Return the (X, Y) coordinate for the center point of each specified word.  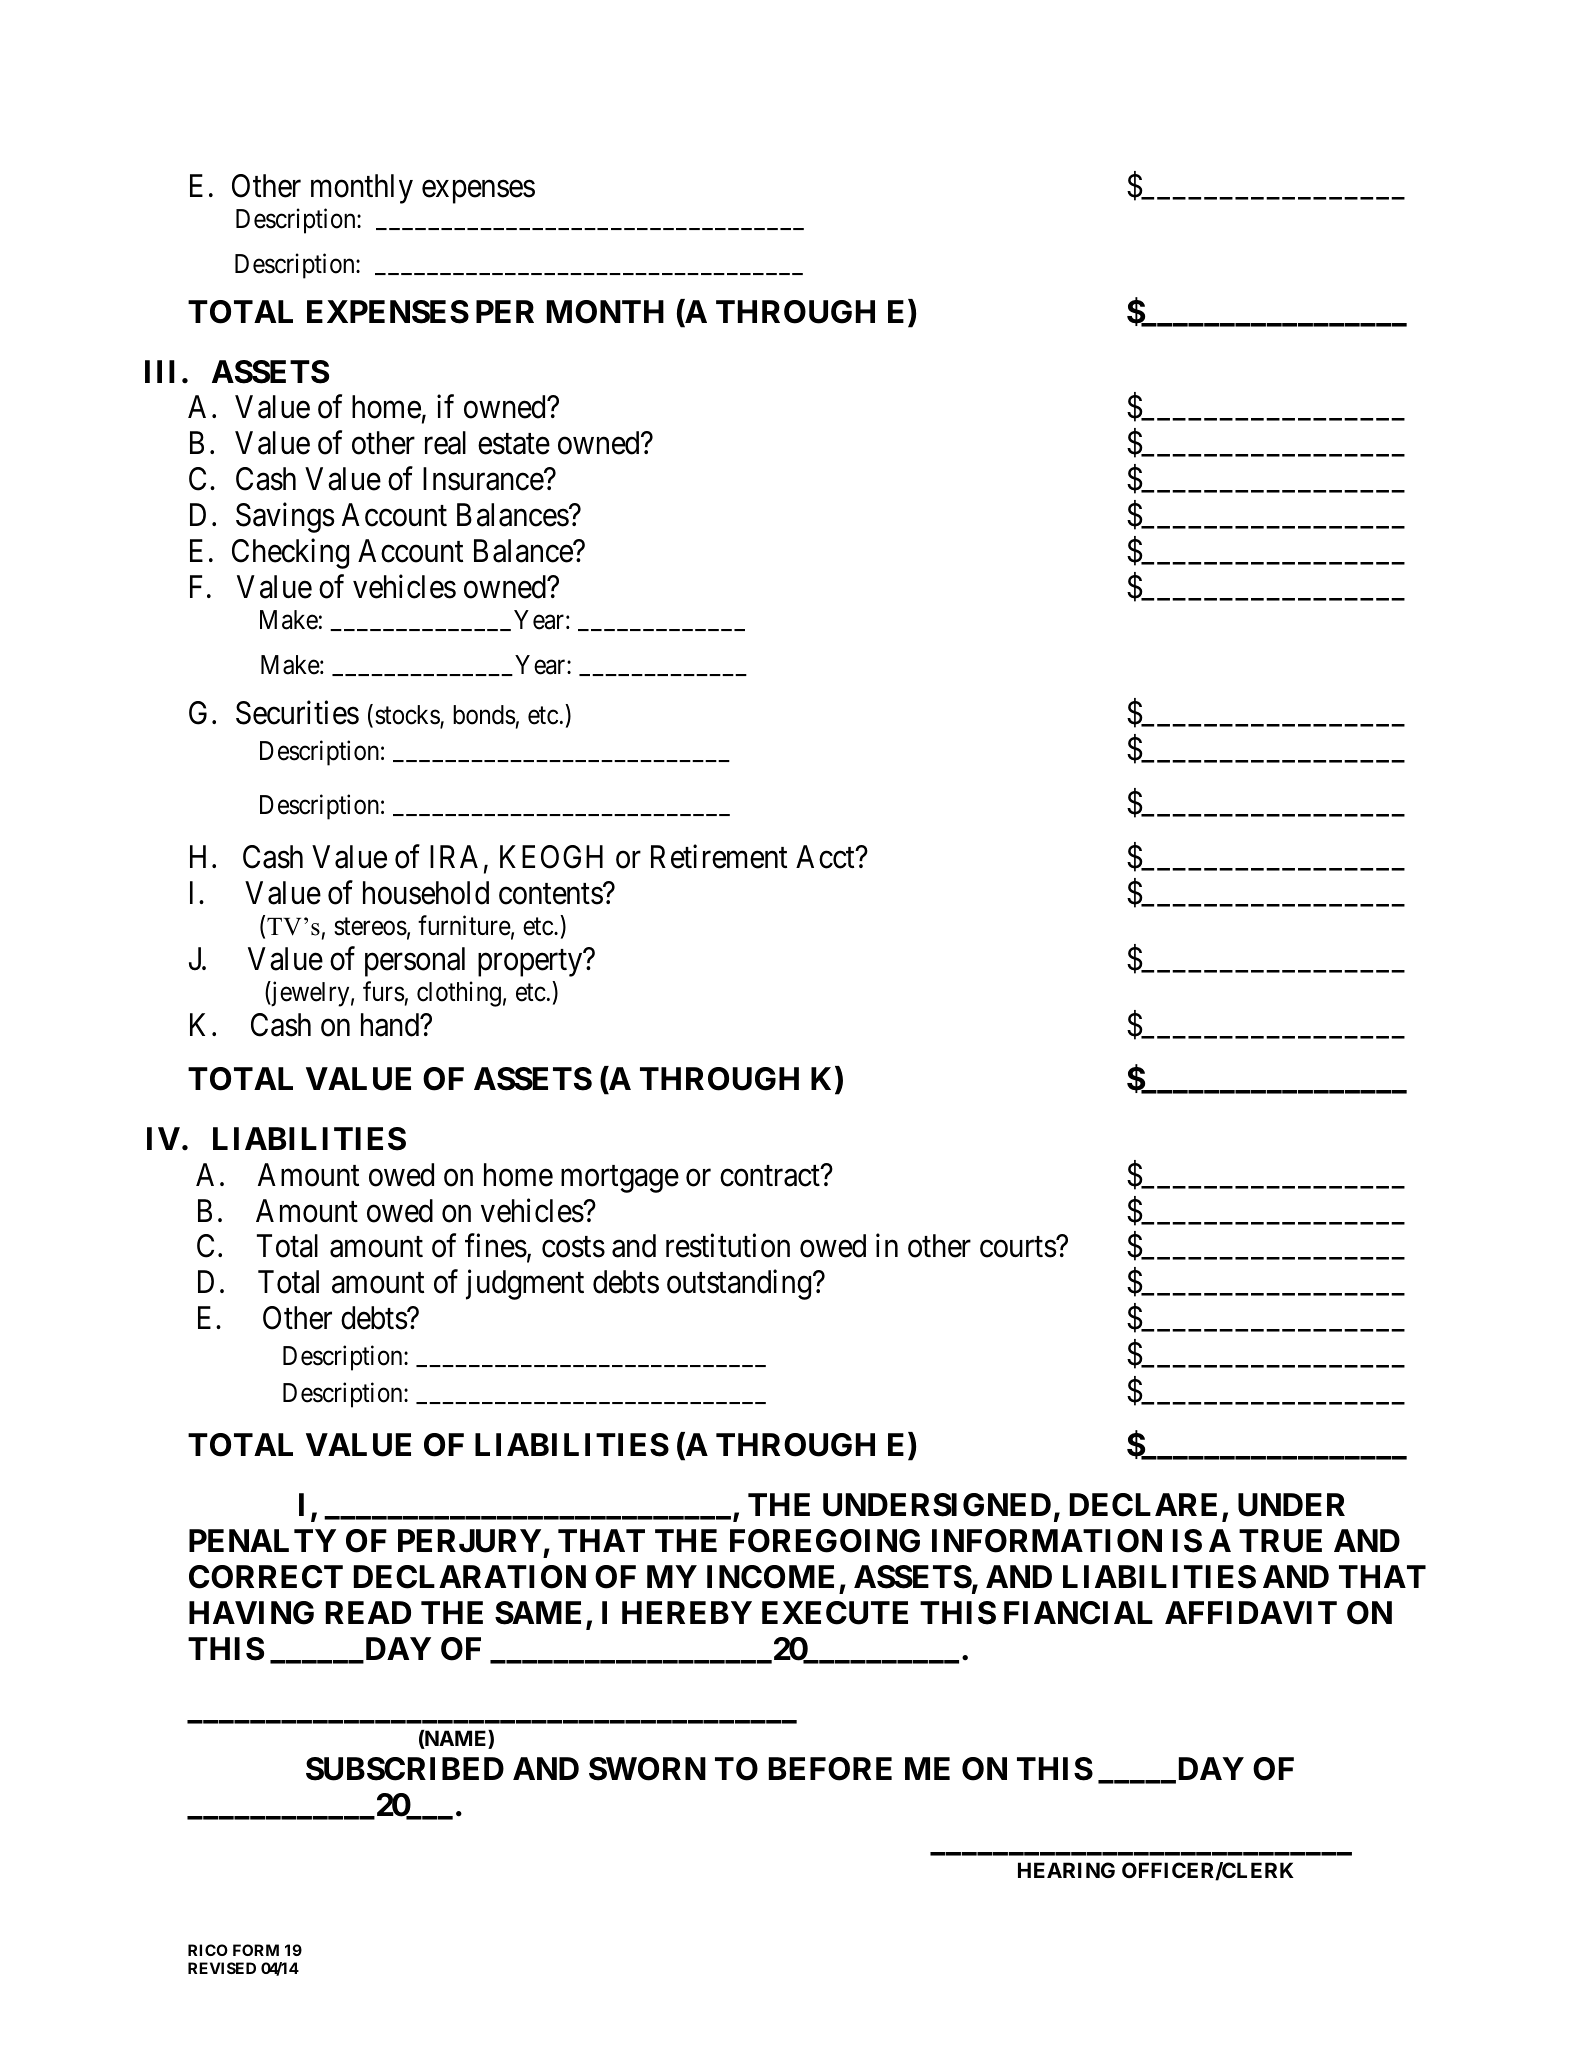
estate (514, 444)
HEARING (1066, 1870)
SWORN (647, 1769)
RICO (208, 1950)
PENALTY (262, 1540)
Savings (285, 518)
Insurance (484, 479)
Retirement (719, 856)
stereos (370, 927)
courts (1018, 1247)
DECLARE (1143, 1505)
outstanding (740, 1285)
